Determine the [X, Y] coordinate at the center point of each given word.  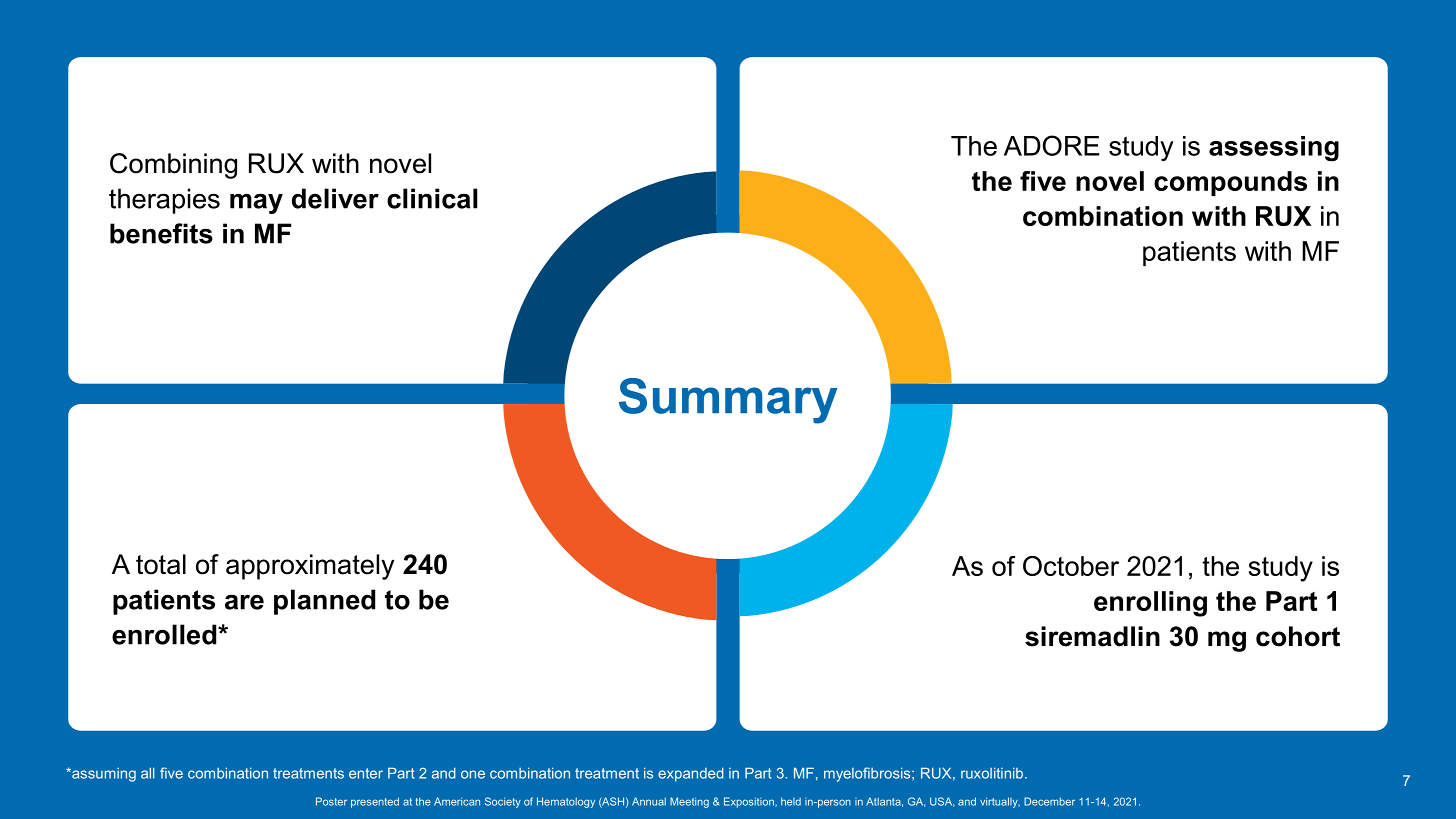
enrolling [1150, 604]
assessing [1274, 149]
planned [324, 602]
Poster [331, 801]
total [161, 564]
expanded [691, 774]
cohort [1298, 636]
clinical [432, 198]
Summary [728, 401]
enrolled [165, 634]
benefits [161, 233]
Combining [173, 166]
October [1071, 566]
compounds [1230, 183]
